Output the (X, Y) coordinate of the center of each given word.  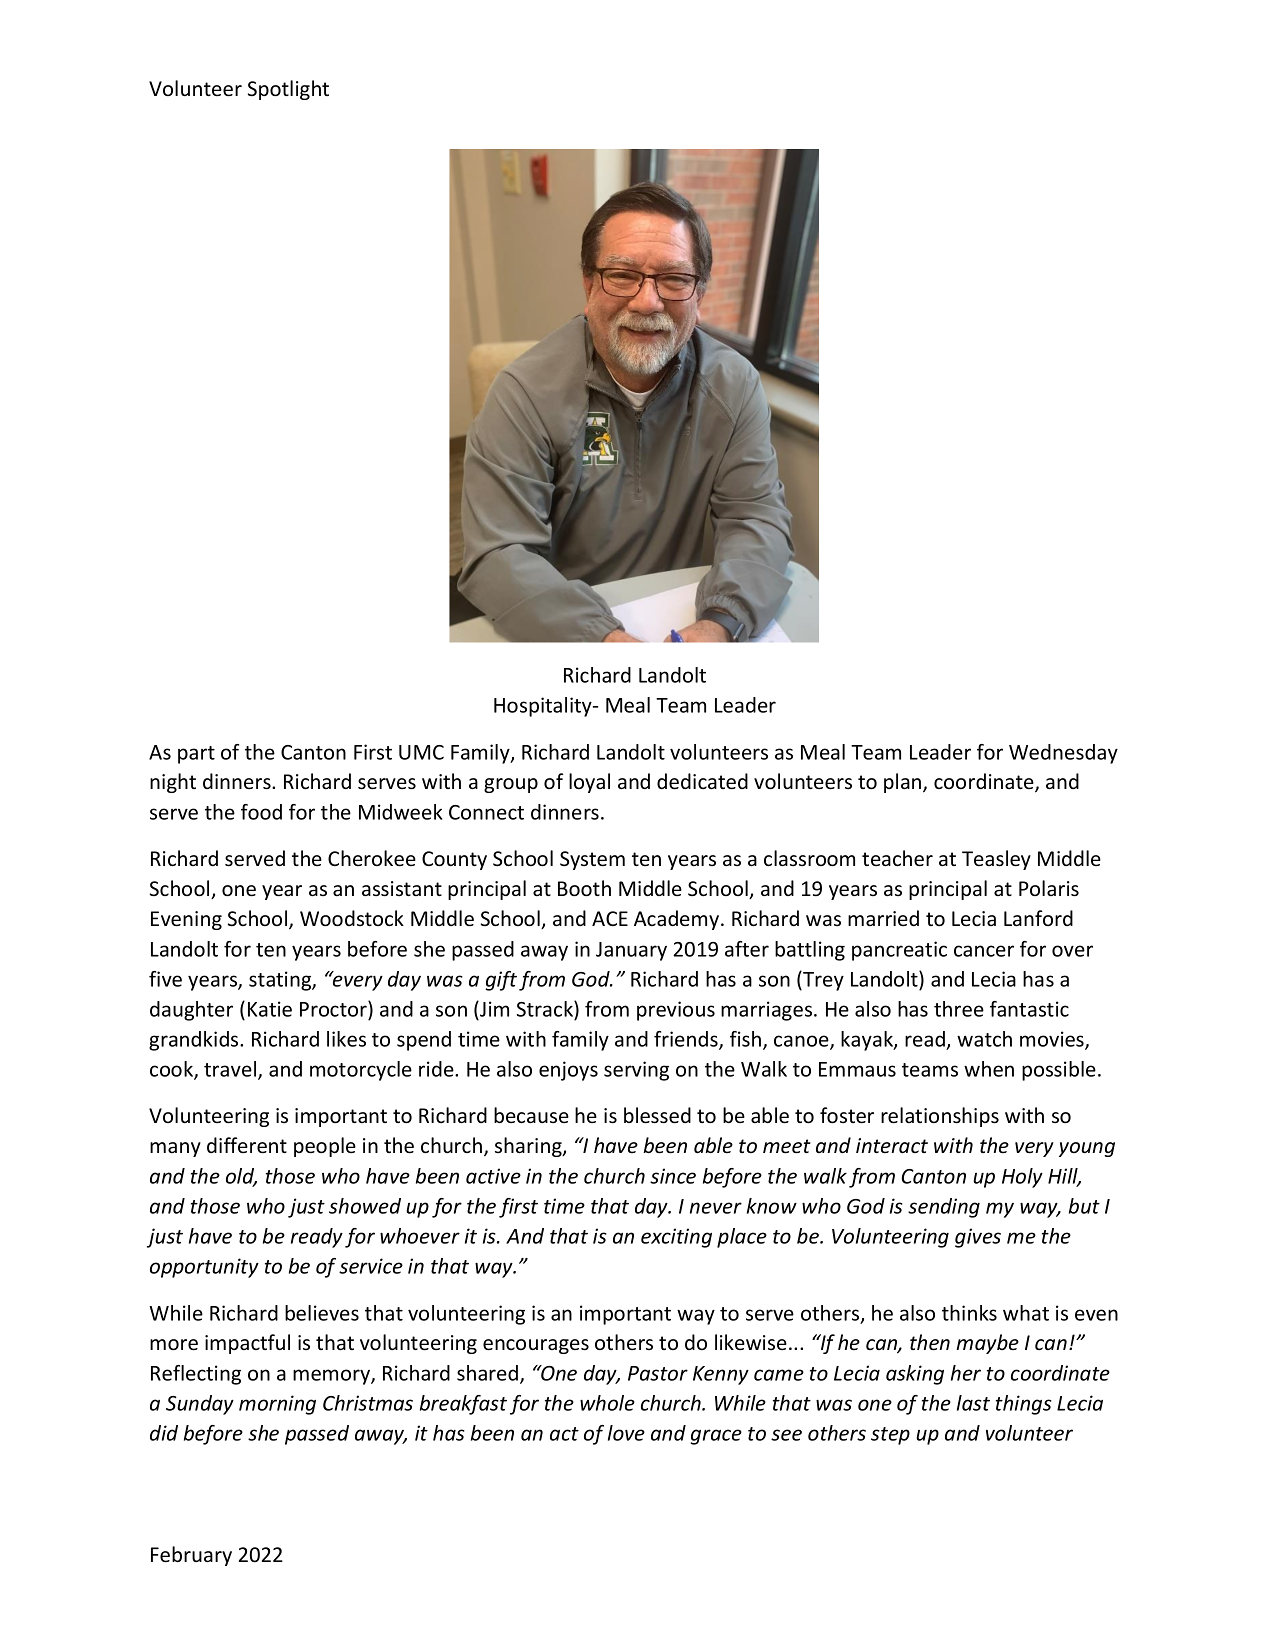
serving (636, 1071)
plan (904, 783)
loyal (589, 783)
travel (231, 1070)
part (196, 755)
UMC (421, 752)
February (191, 1556)
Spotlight (288, 90)
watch (984, 1039)
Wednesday (1063, 754)
